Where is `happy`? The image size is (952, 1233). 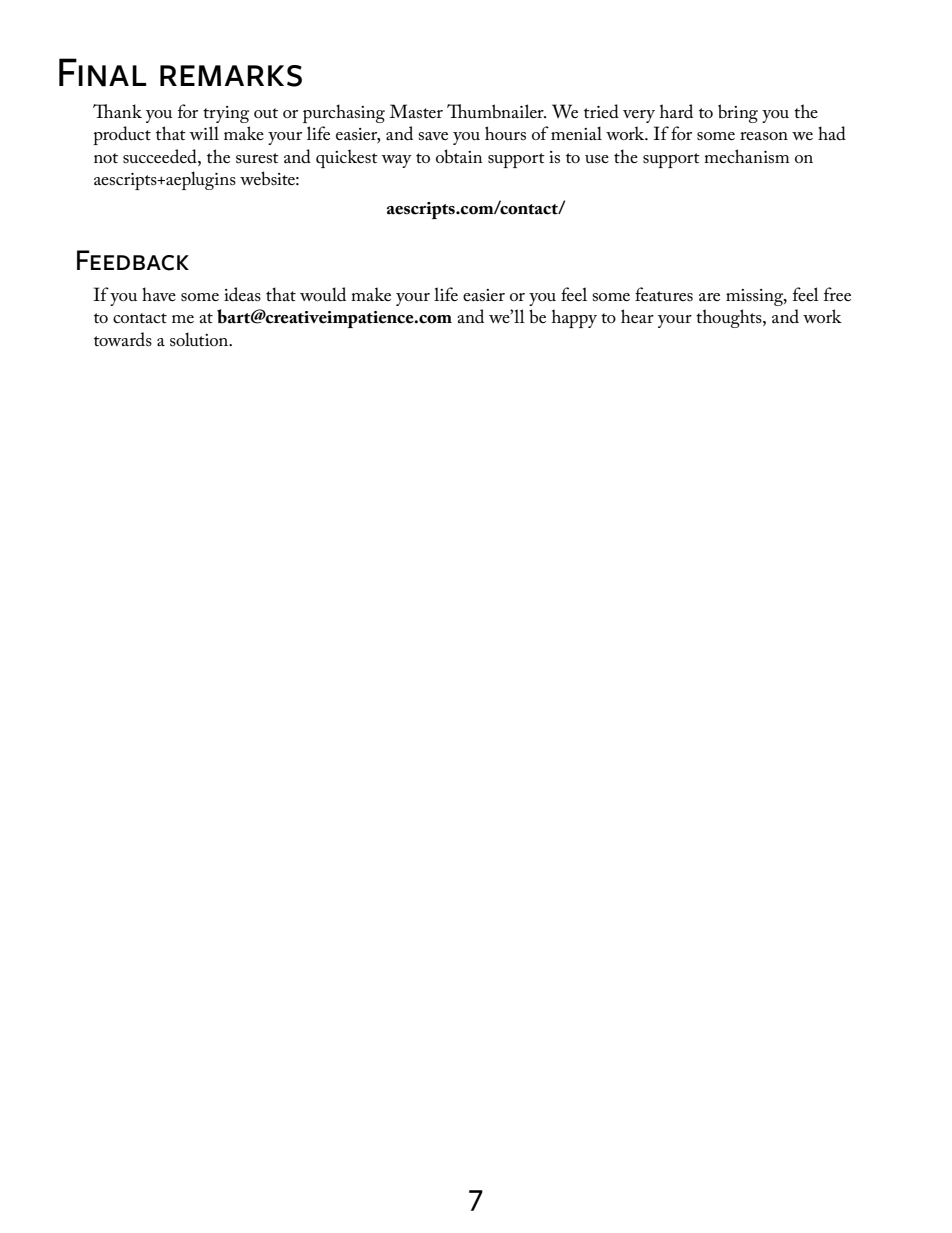 happy is located at coordinates (574, 318).
